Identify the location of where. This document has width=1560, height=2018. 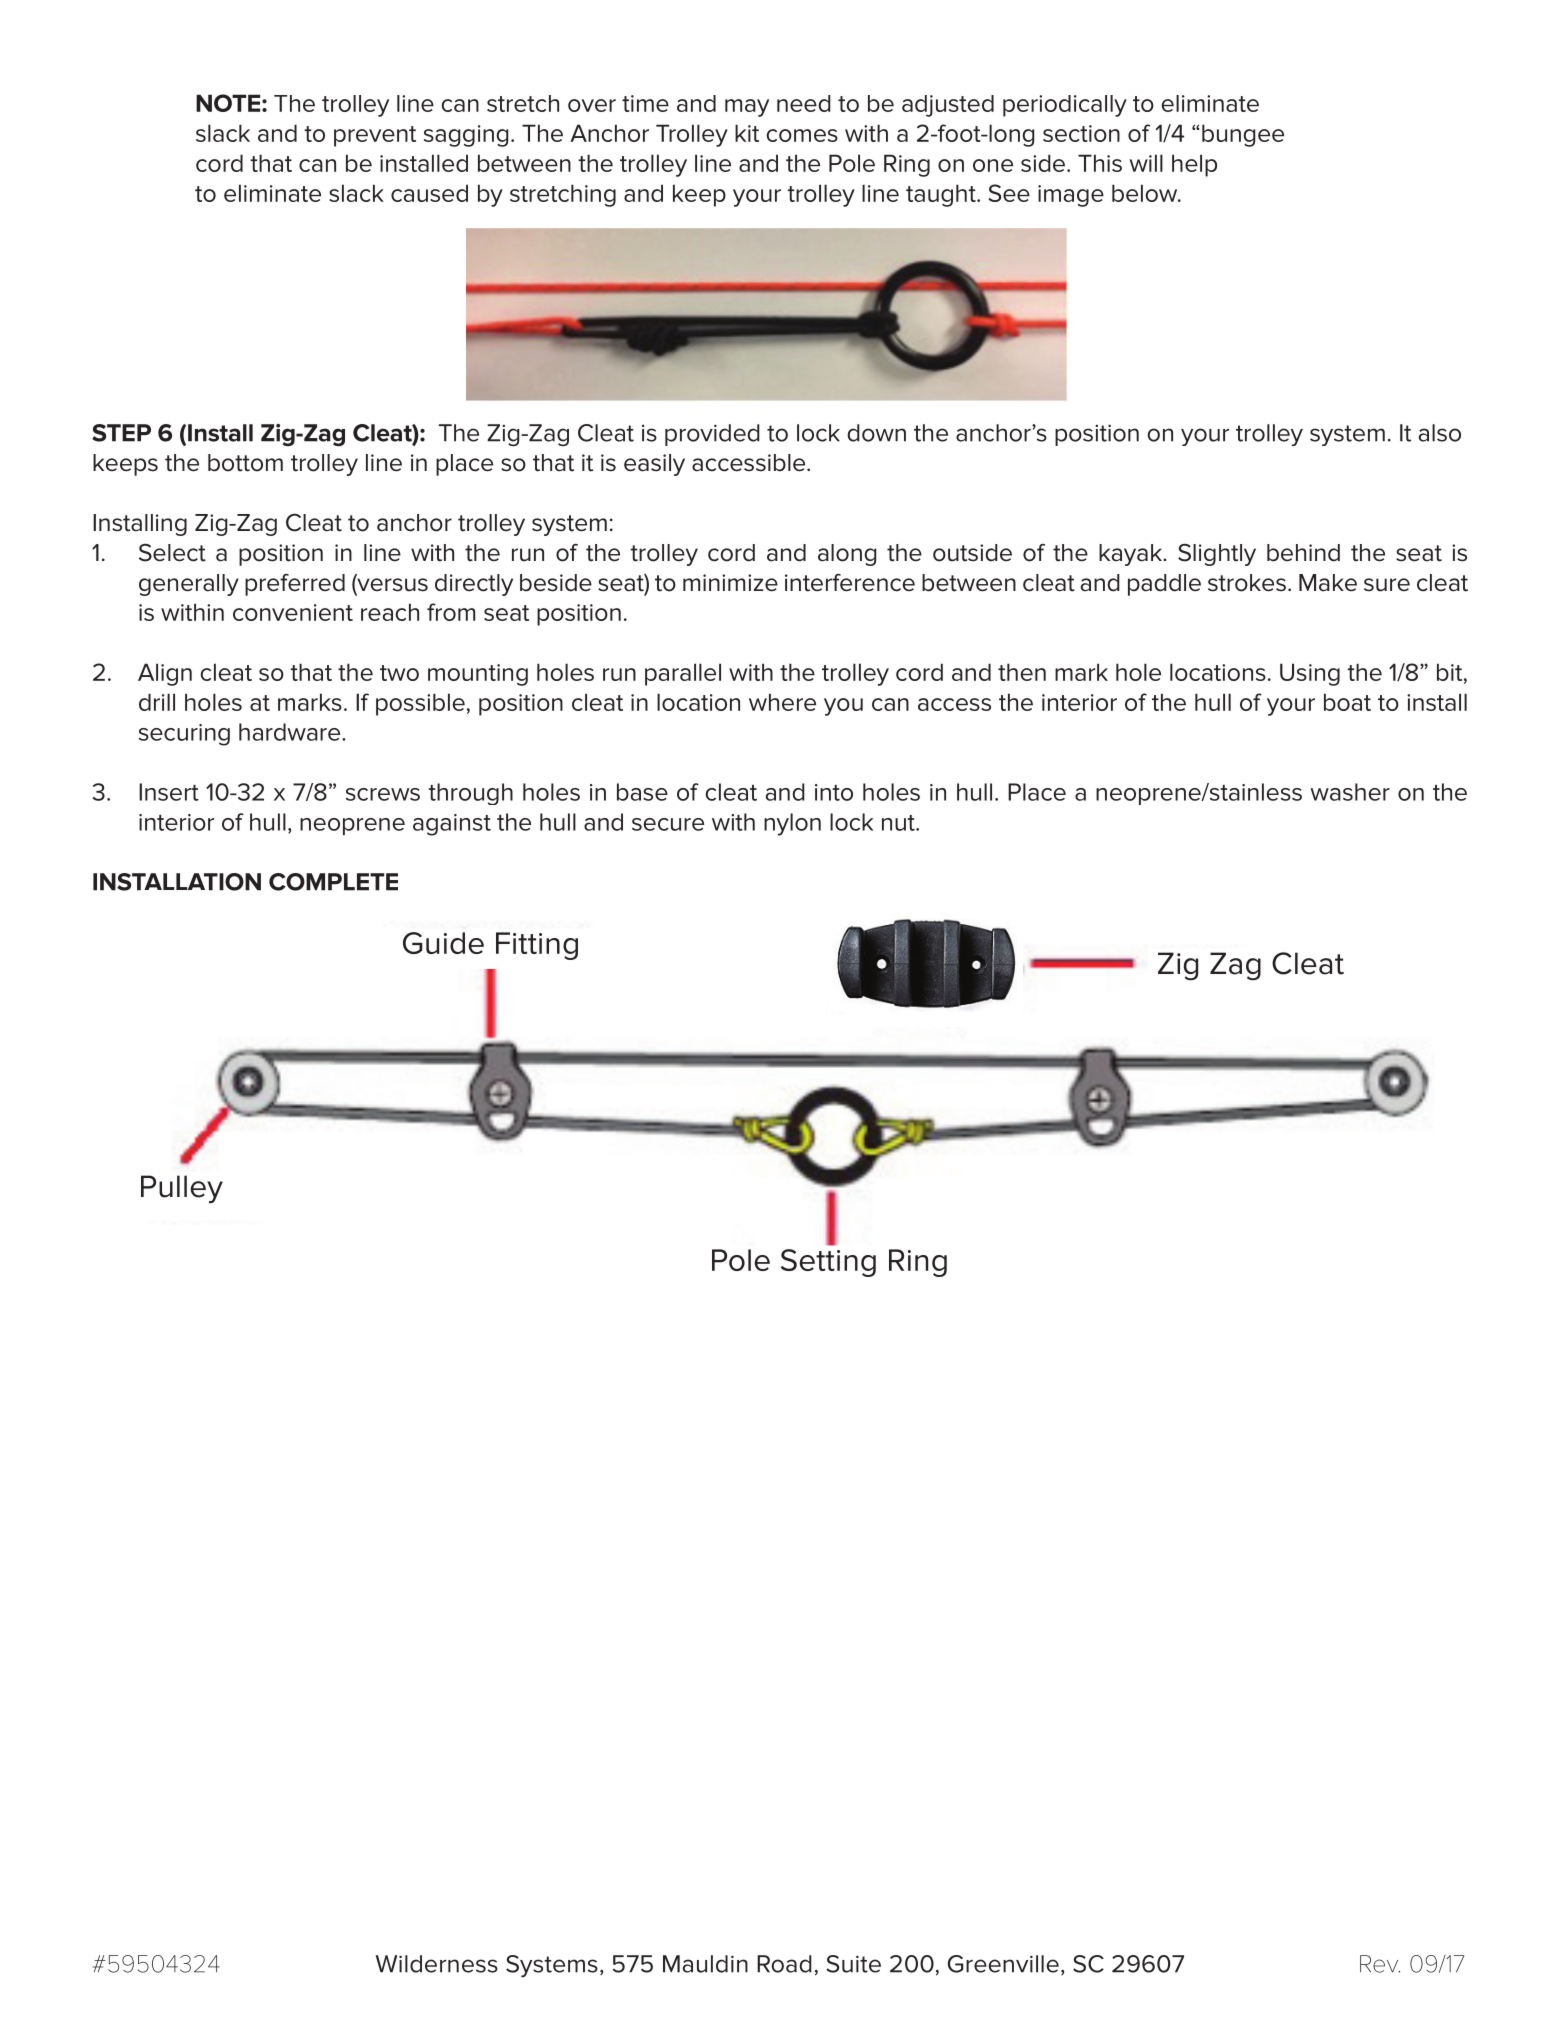
(782, 702).
